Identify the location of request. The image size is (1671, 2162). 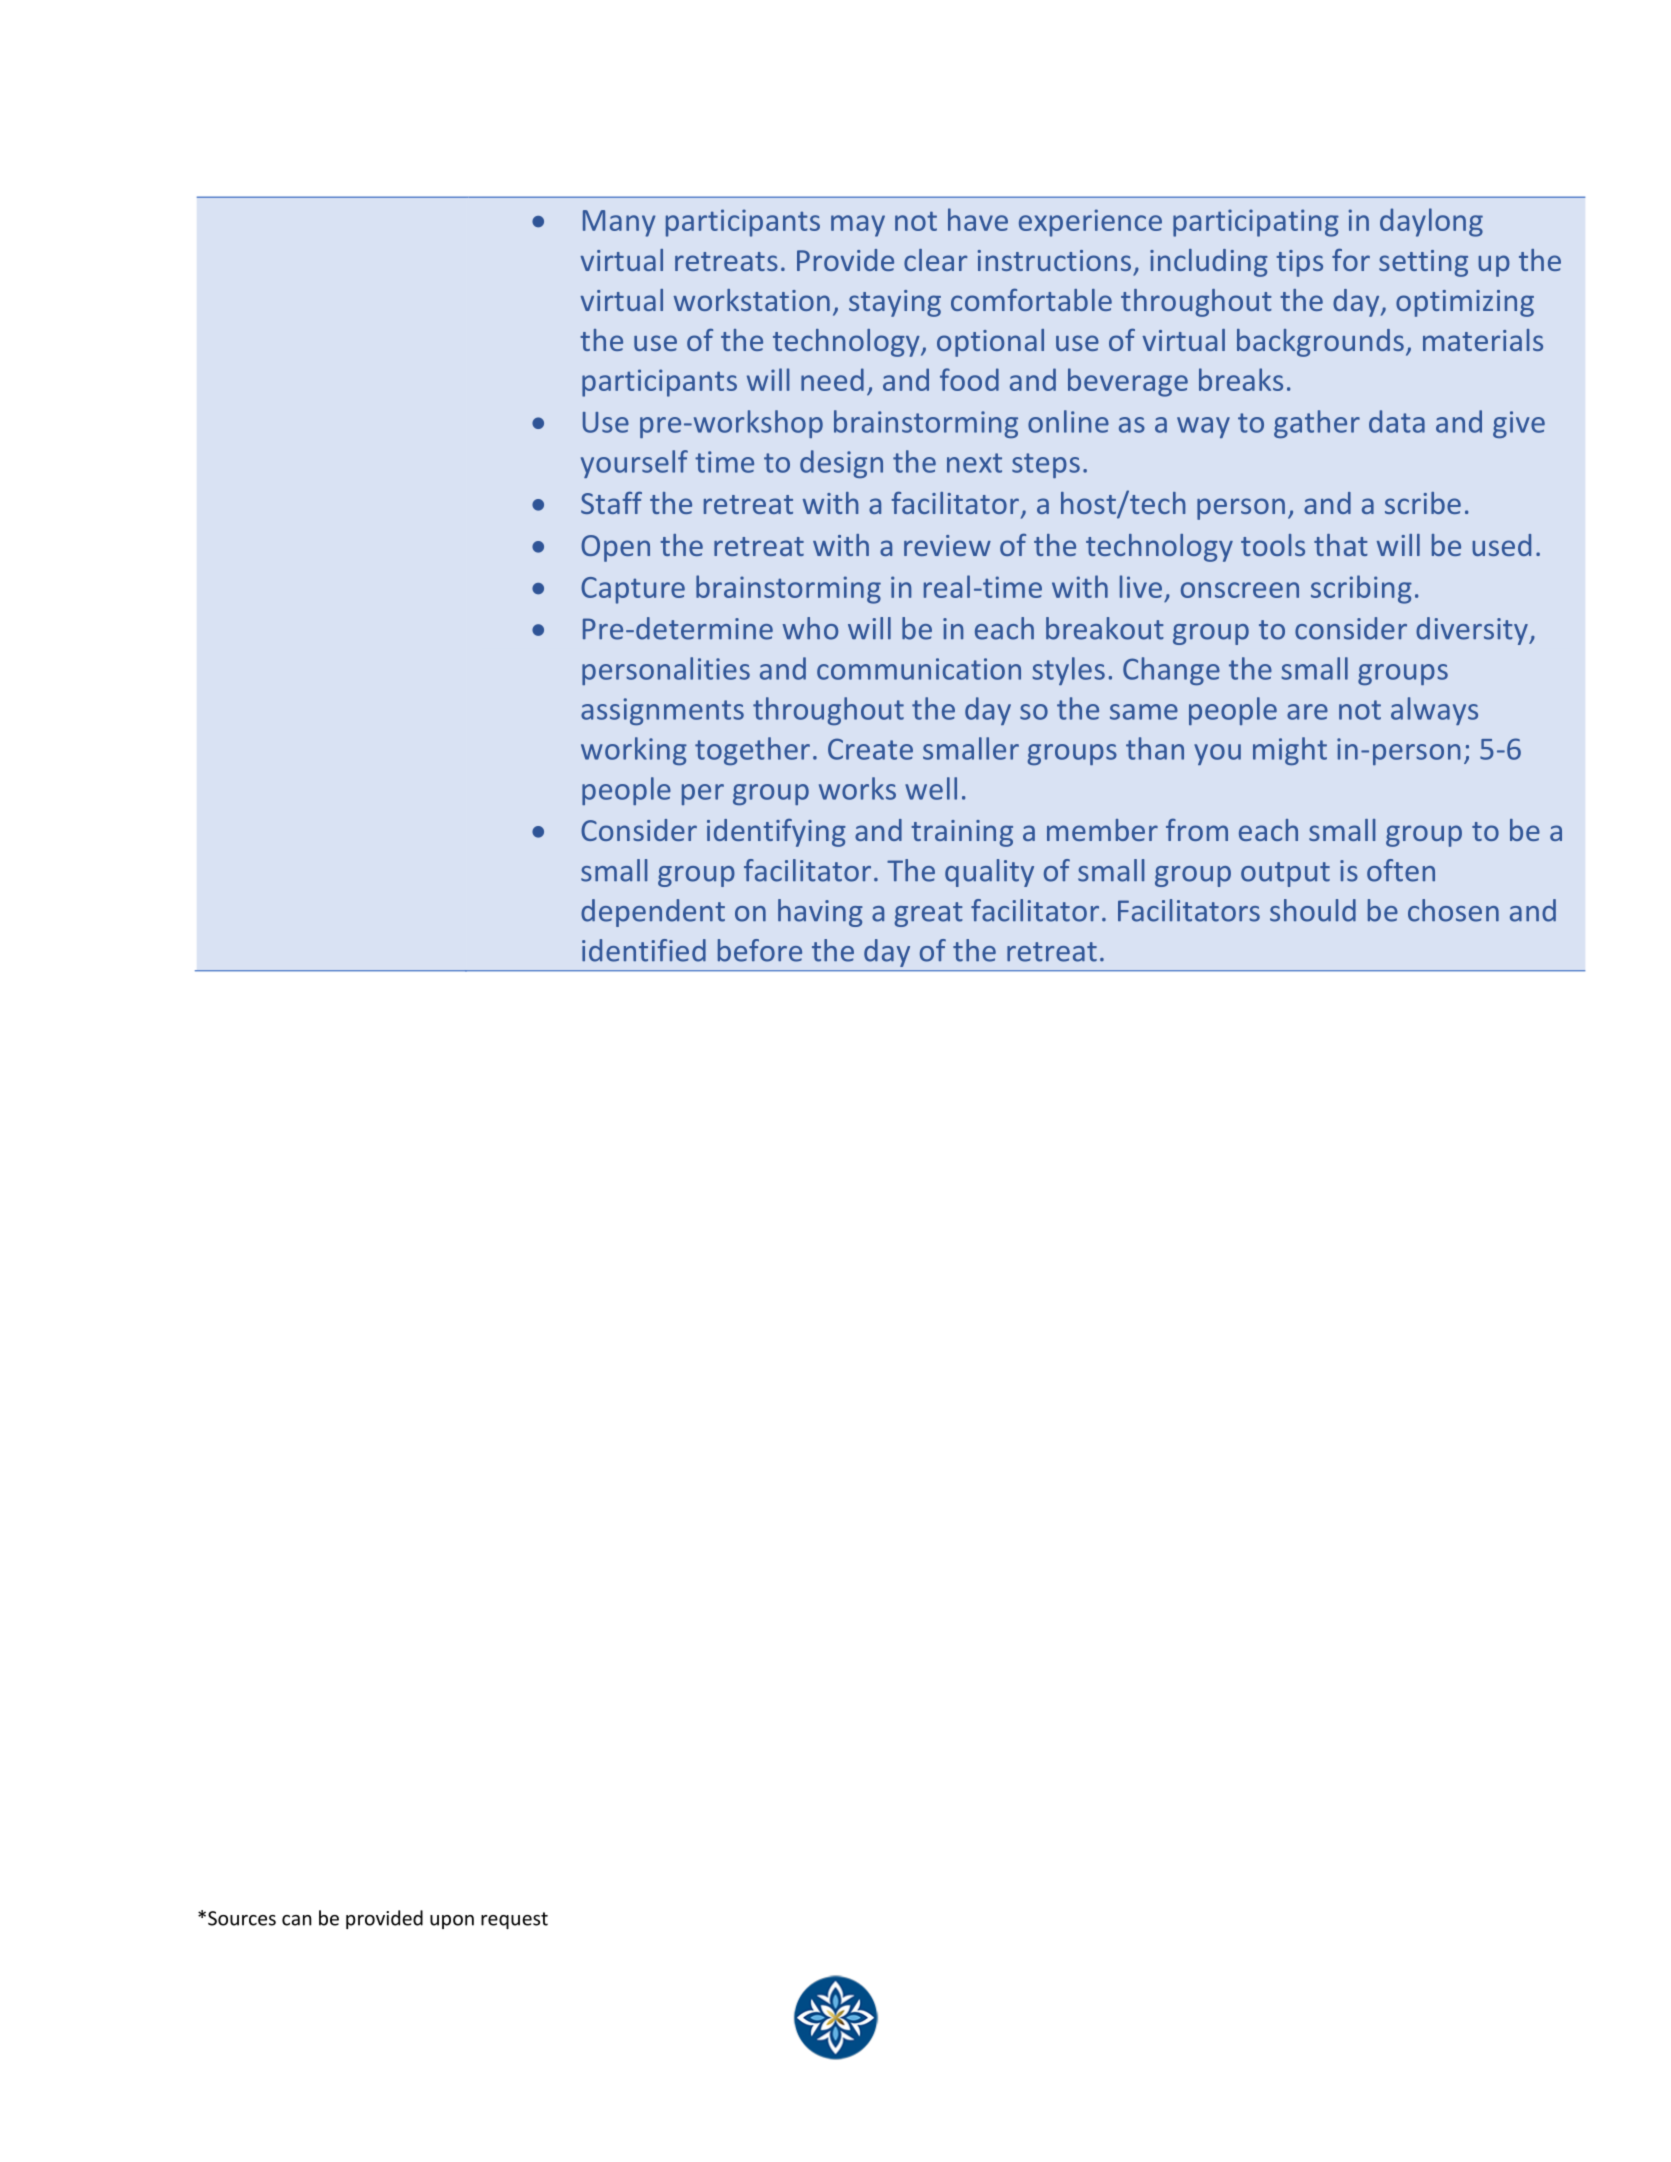
(514, 1920).
